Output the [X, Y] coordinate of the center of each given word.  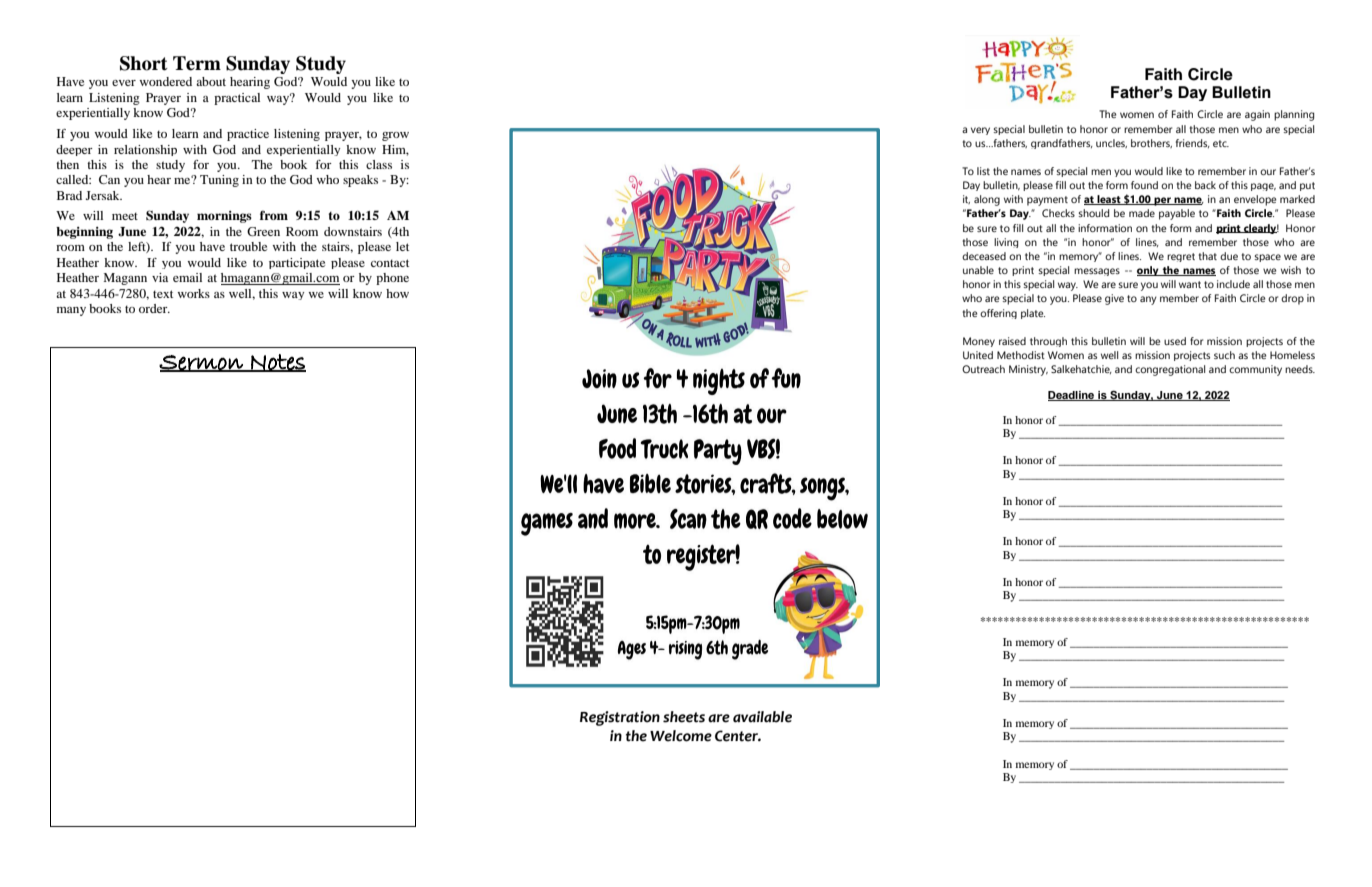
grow [395, 136]
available [762, 717]
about [211, 81]
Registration [620, 718]
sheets [684, 717]
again [1257, 115]
